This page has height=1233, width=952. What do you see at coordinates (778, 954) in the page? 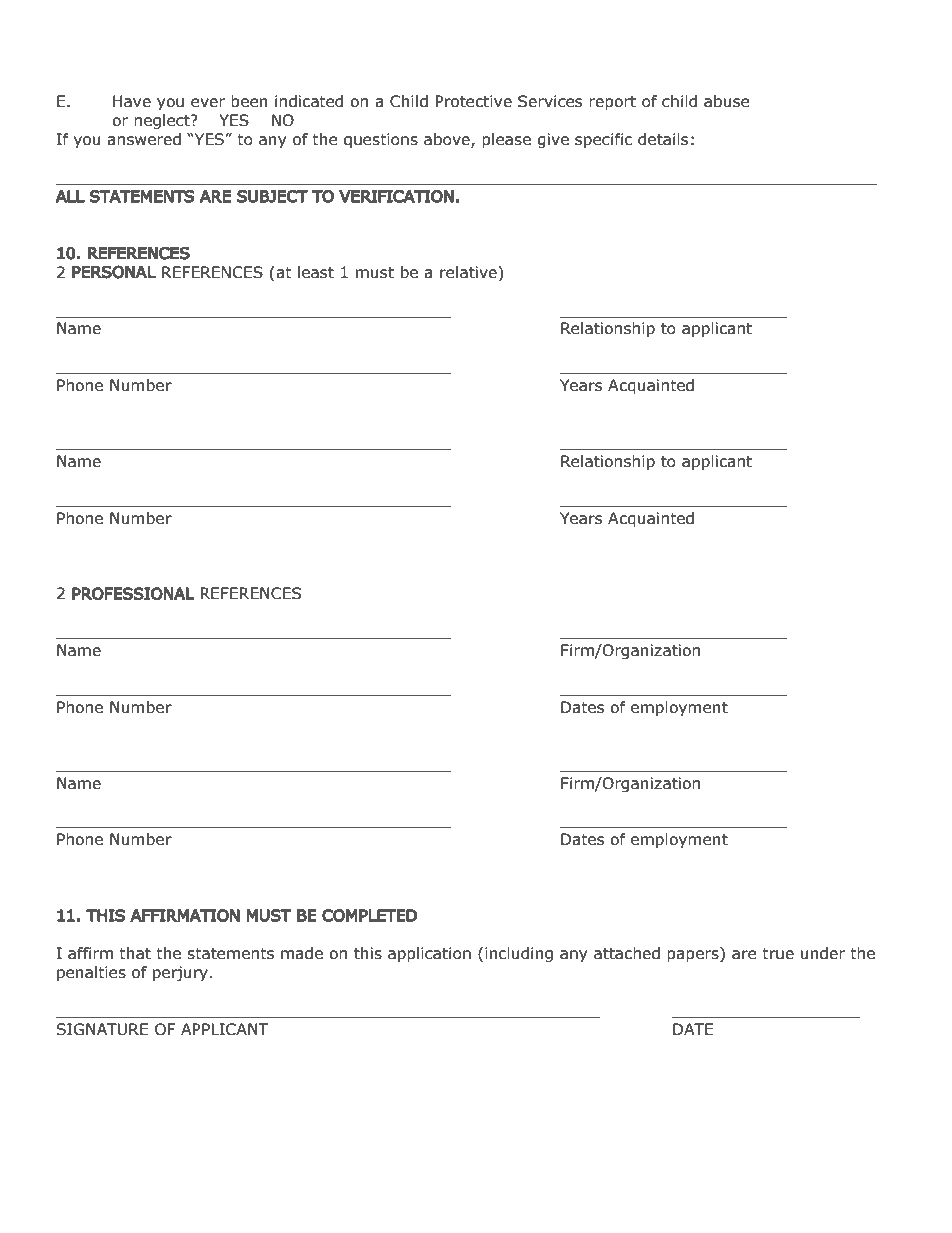
I see `true` at bounding box center [778, 954].
